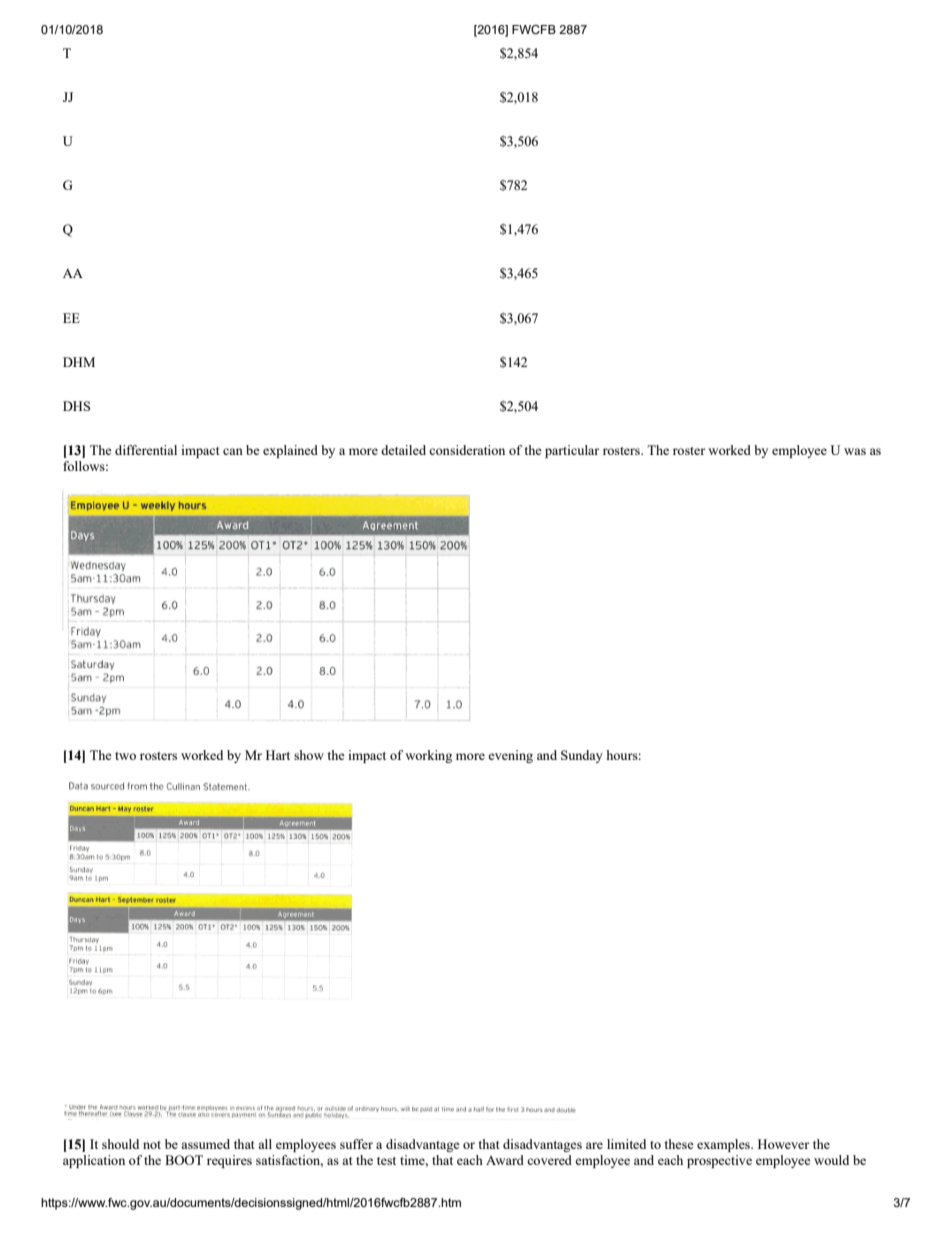 The height and width of the page is (1233, 952). What do you see at coordinates (467, 450) in the page?
I see `consideration` at bounding box center [467, 450].
